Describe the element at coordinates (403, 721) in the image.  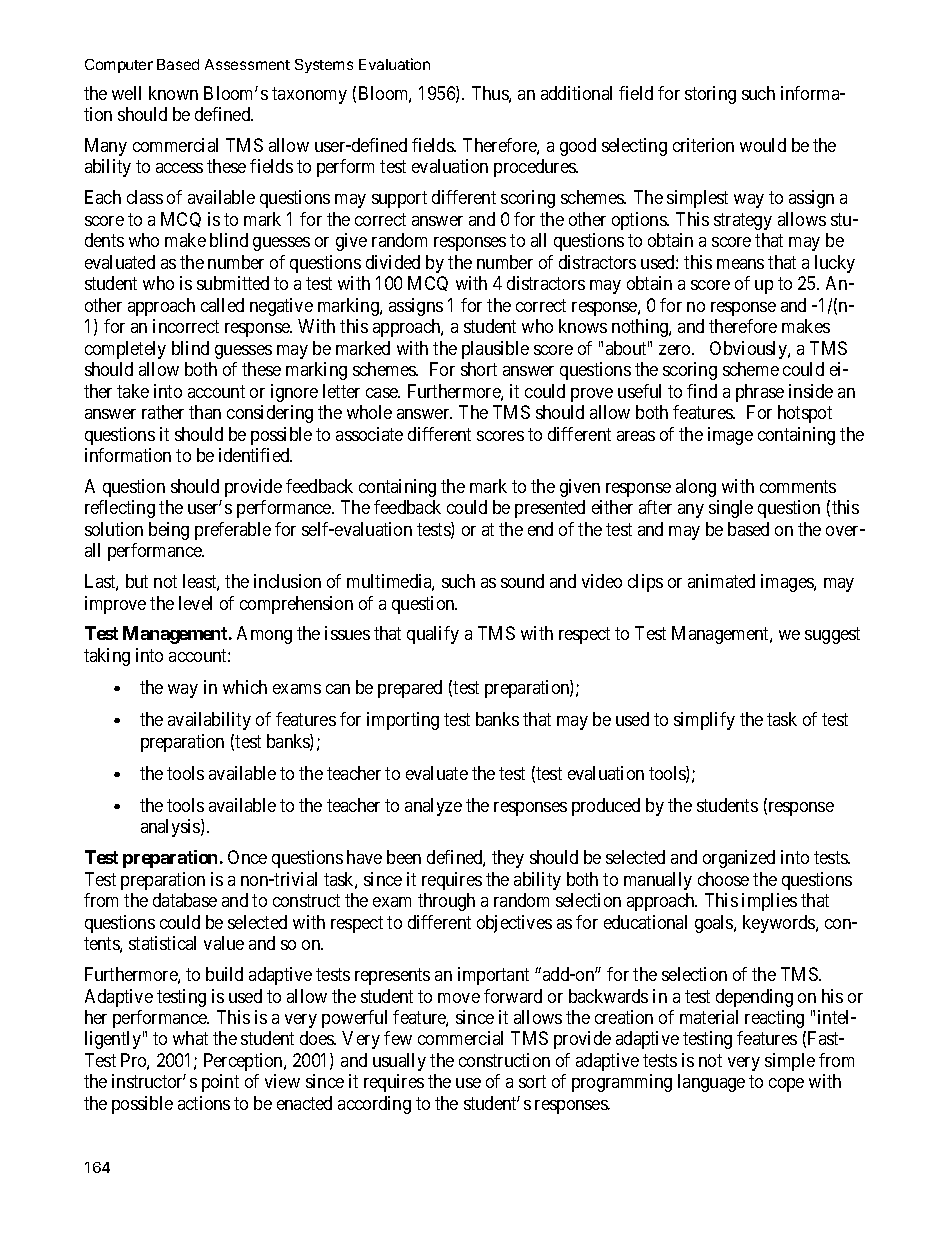
I see `importing` at that location.
